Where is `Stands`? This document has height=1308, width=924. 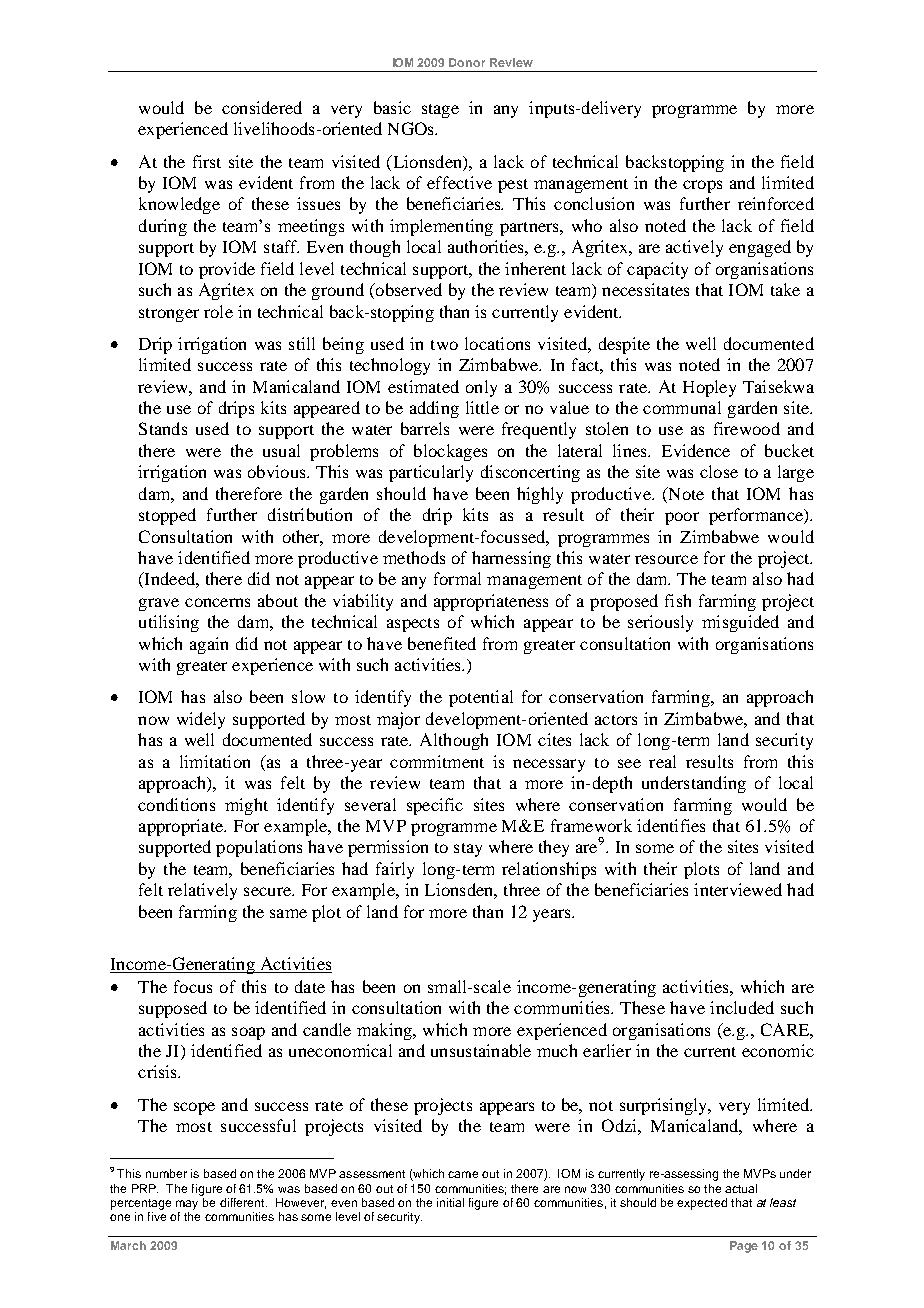 Stands is located at coordinates (163, 428).
